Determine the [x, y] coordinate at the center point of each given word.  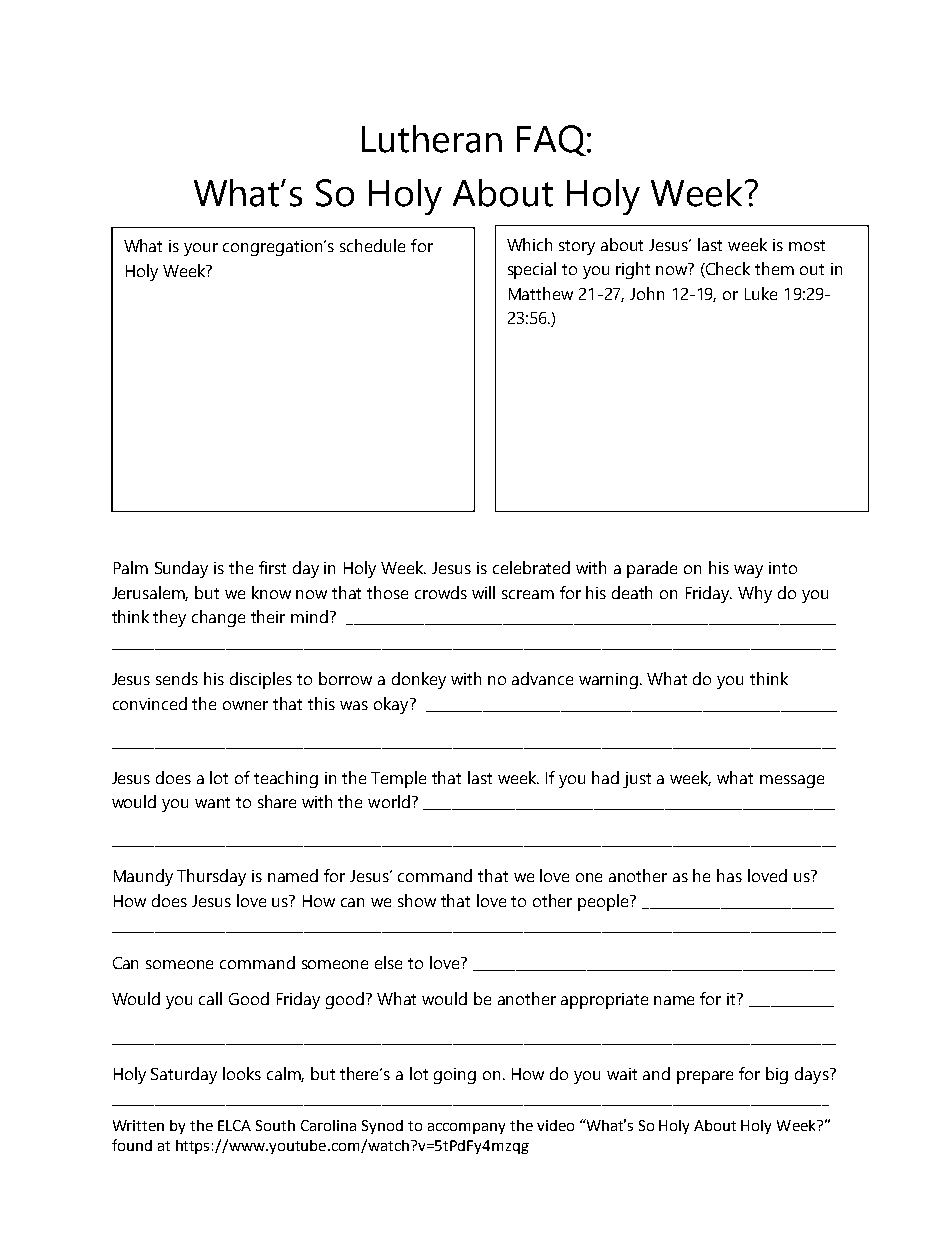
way [748, 571]
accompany [466, 1128]
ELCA [234, 1125]
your [201, 249]
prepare [705, 1077]
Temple [398, 779]
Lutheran [432, 139]
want [212, 802]
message [792, 781]
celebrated [531, 567]
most [807, 245]
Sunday [181, 569]
